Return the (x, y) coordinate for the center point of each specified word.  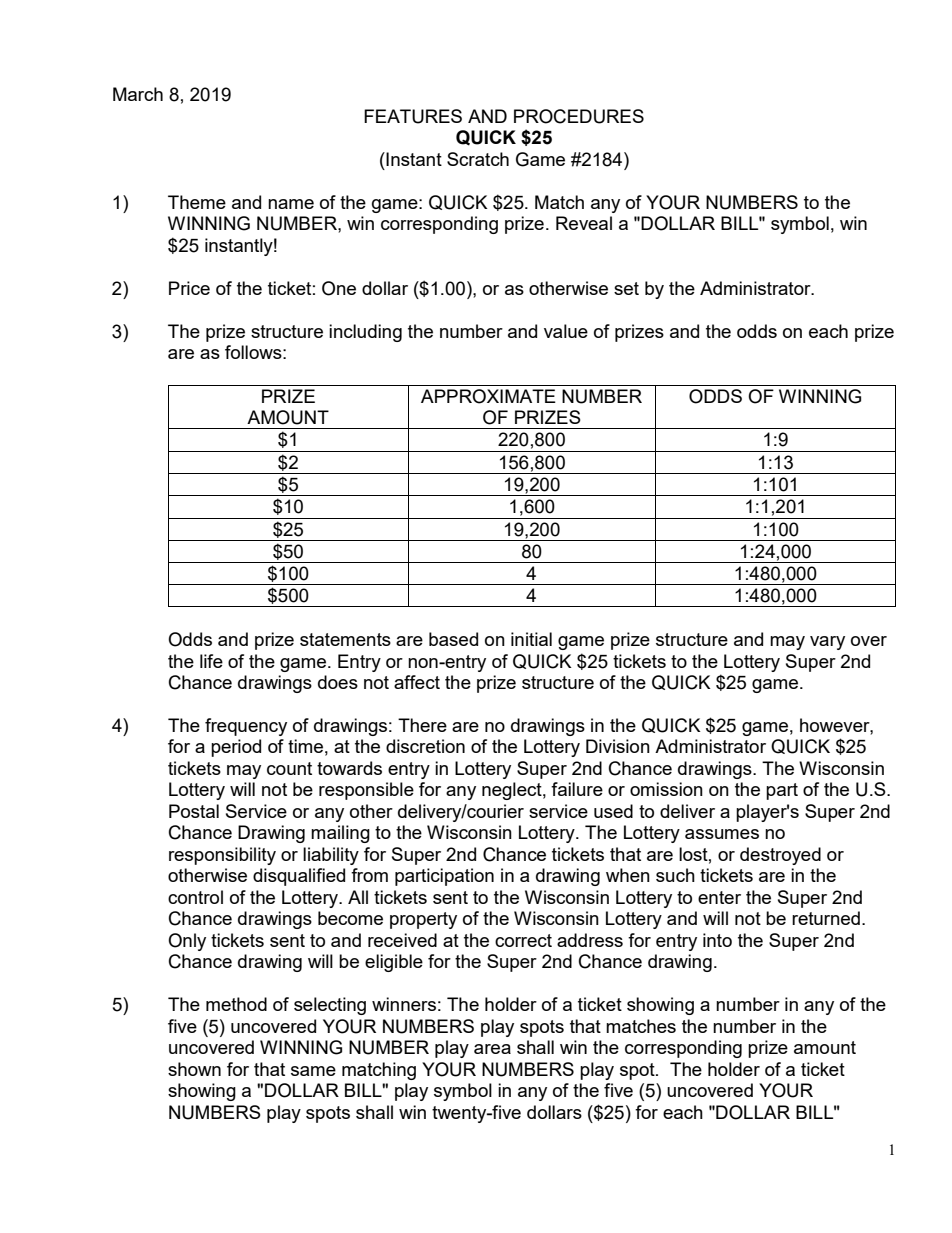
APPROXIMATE (488, 396)
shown (194, 1069)
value (566, 331)
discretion (425, 746)
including (365, 333)
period (236, 748)
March (138, 94)
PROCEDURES (579, 116)
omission (666, 789)
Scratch (478, 159)
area (492, 1049)
